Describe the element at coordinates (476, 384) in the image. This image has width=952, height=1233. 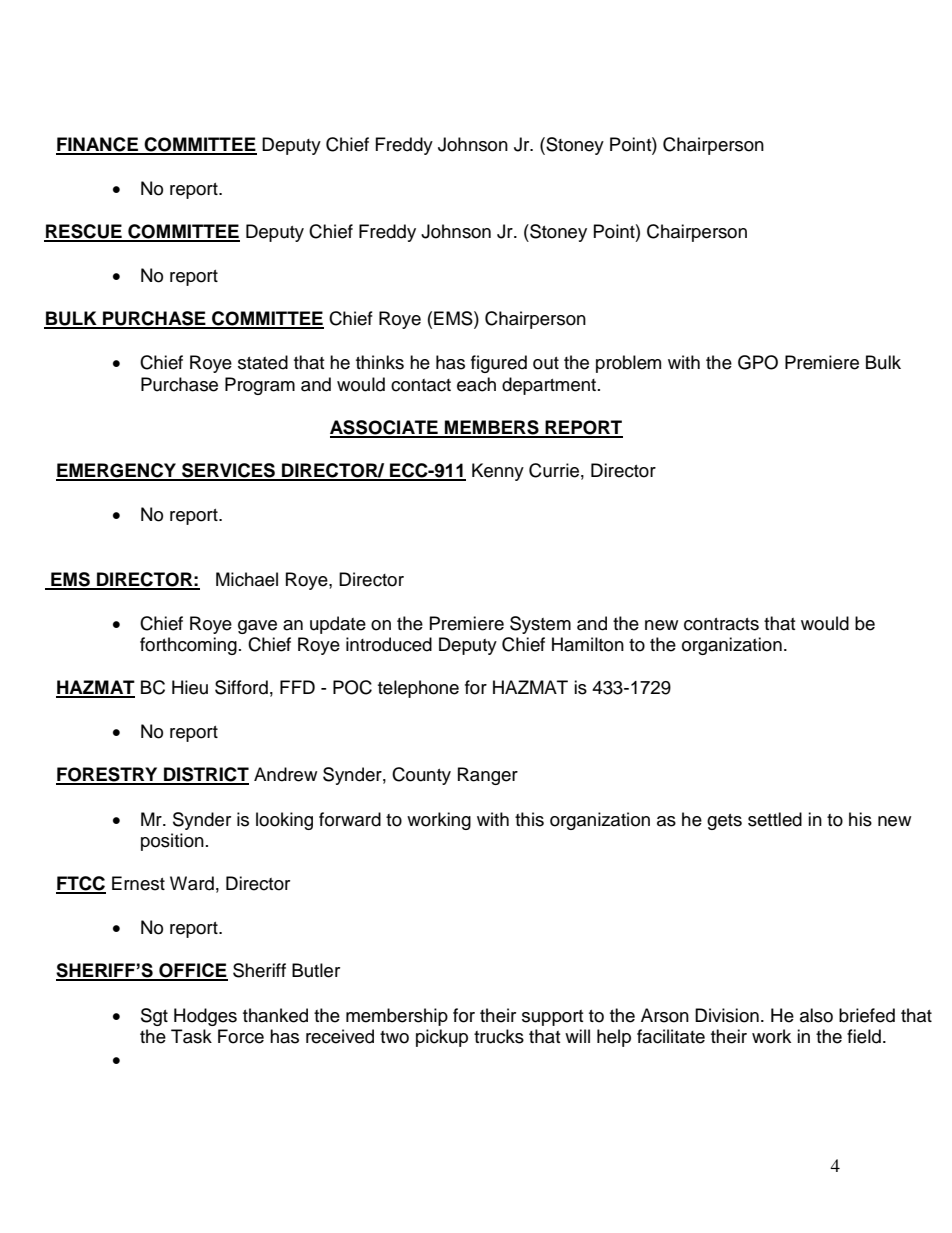
I see `each` at that location.
